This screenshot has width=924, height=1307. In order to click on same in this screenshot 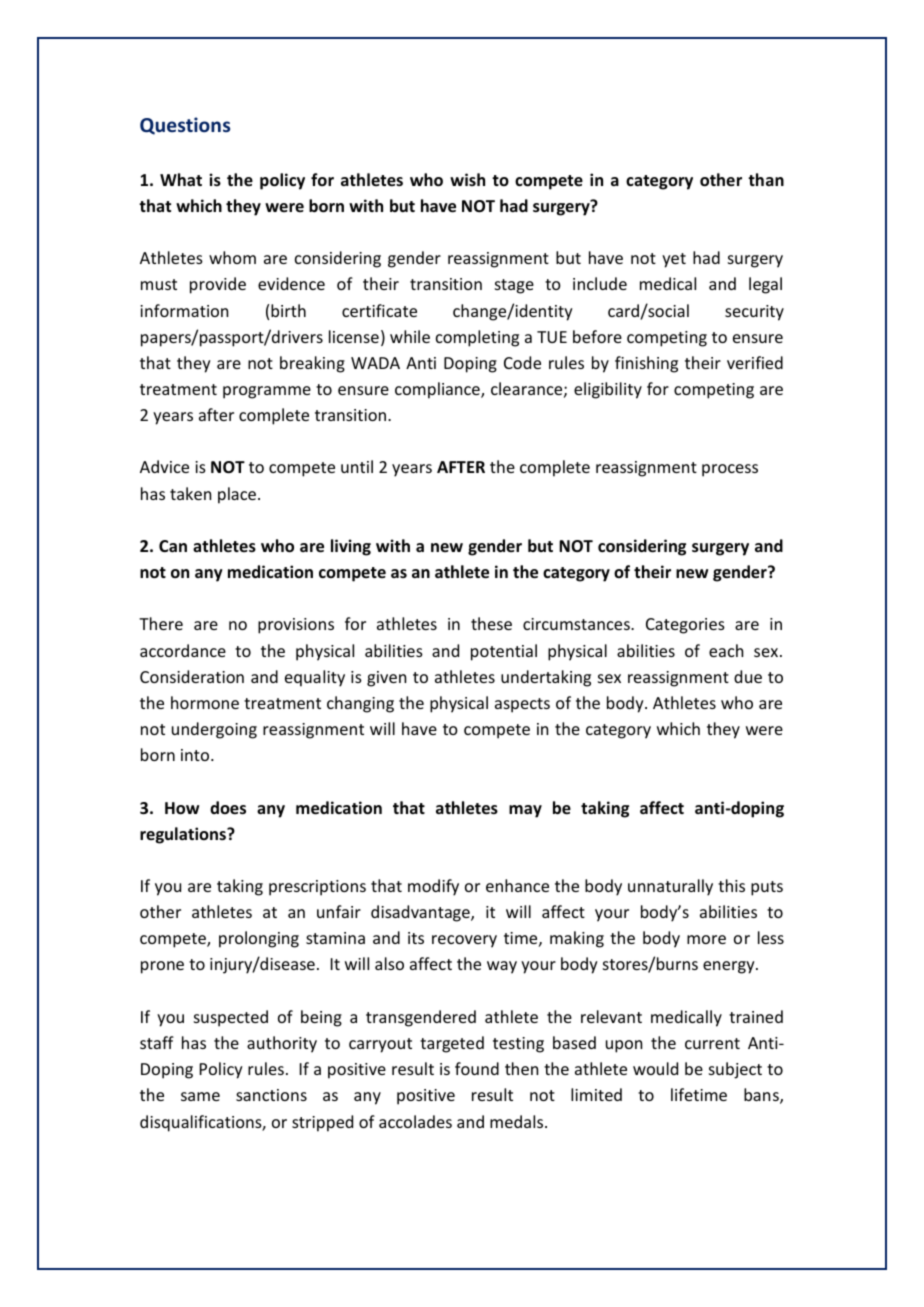, I will do `click(200, 1096)`.
